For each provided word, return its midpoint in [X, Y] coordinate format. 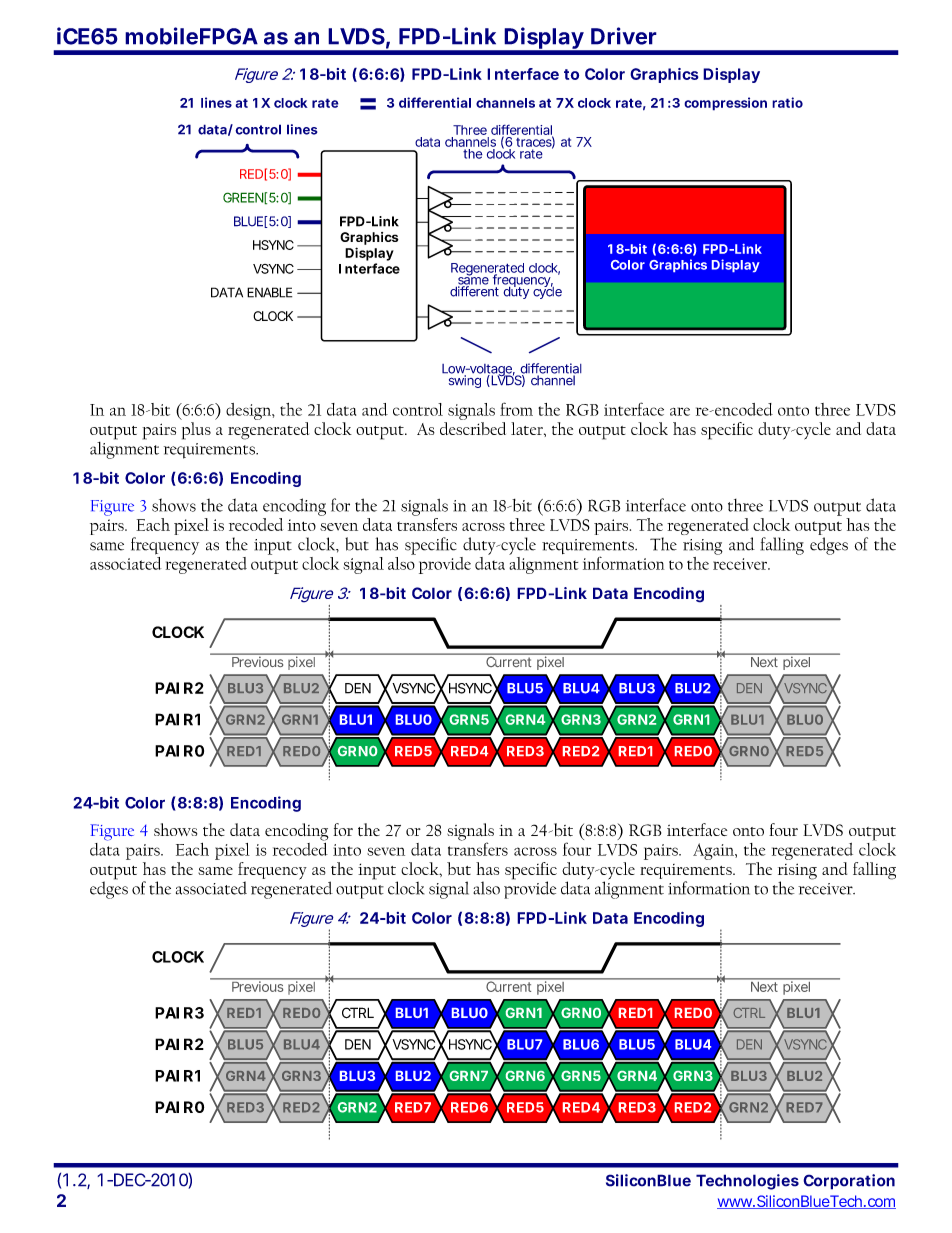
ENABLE [269, 292]
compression [725, 104]
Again [714, 851]
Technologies [747, 1182]
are [680, 411]
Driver [624, 36]
